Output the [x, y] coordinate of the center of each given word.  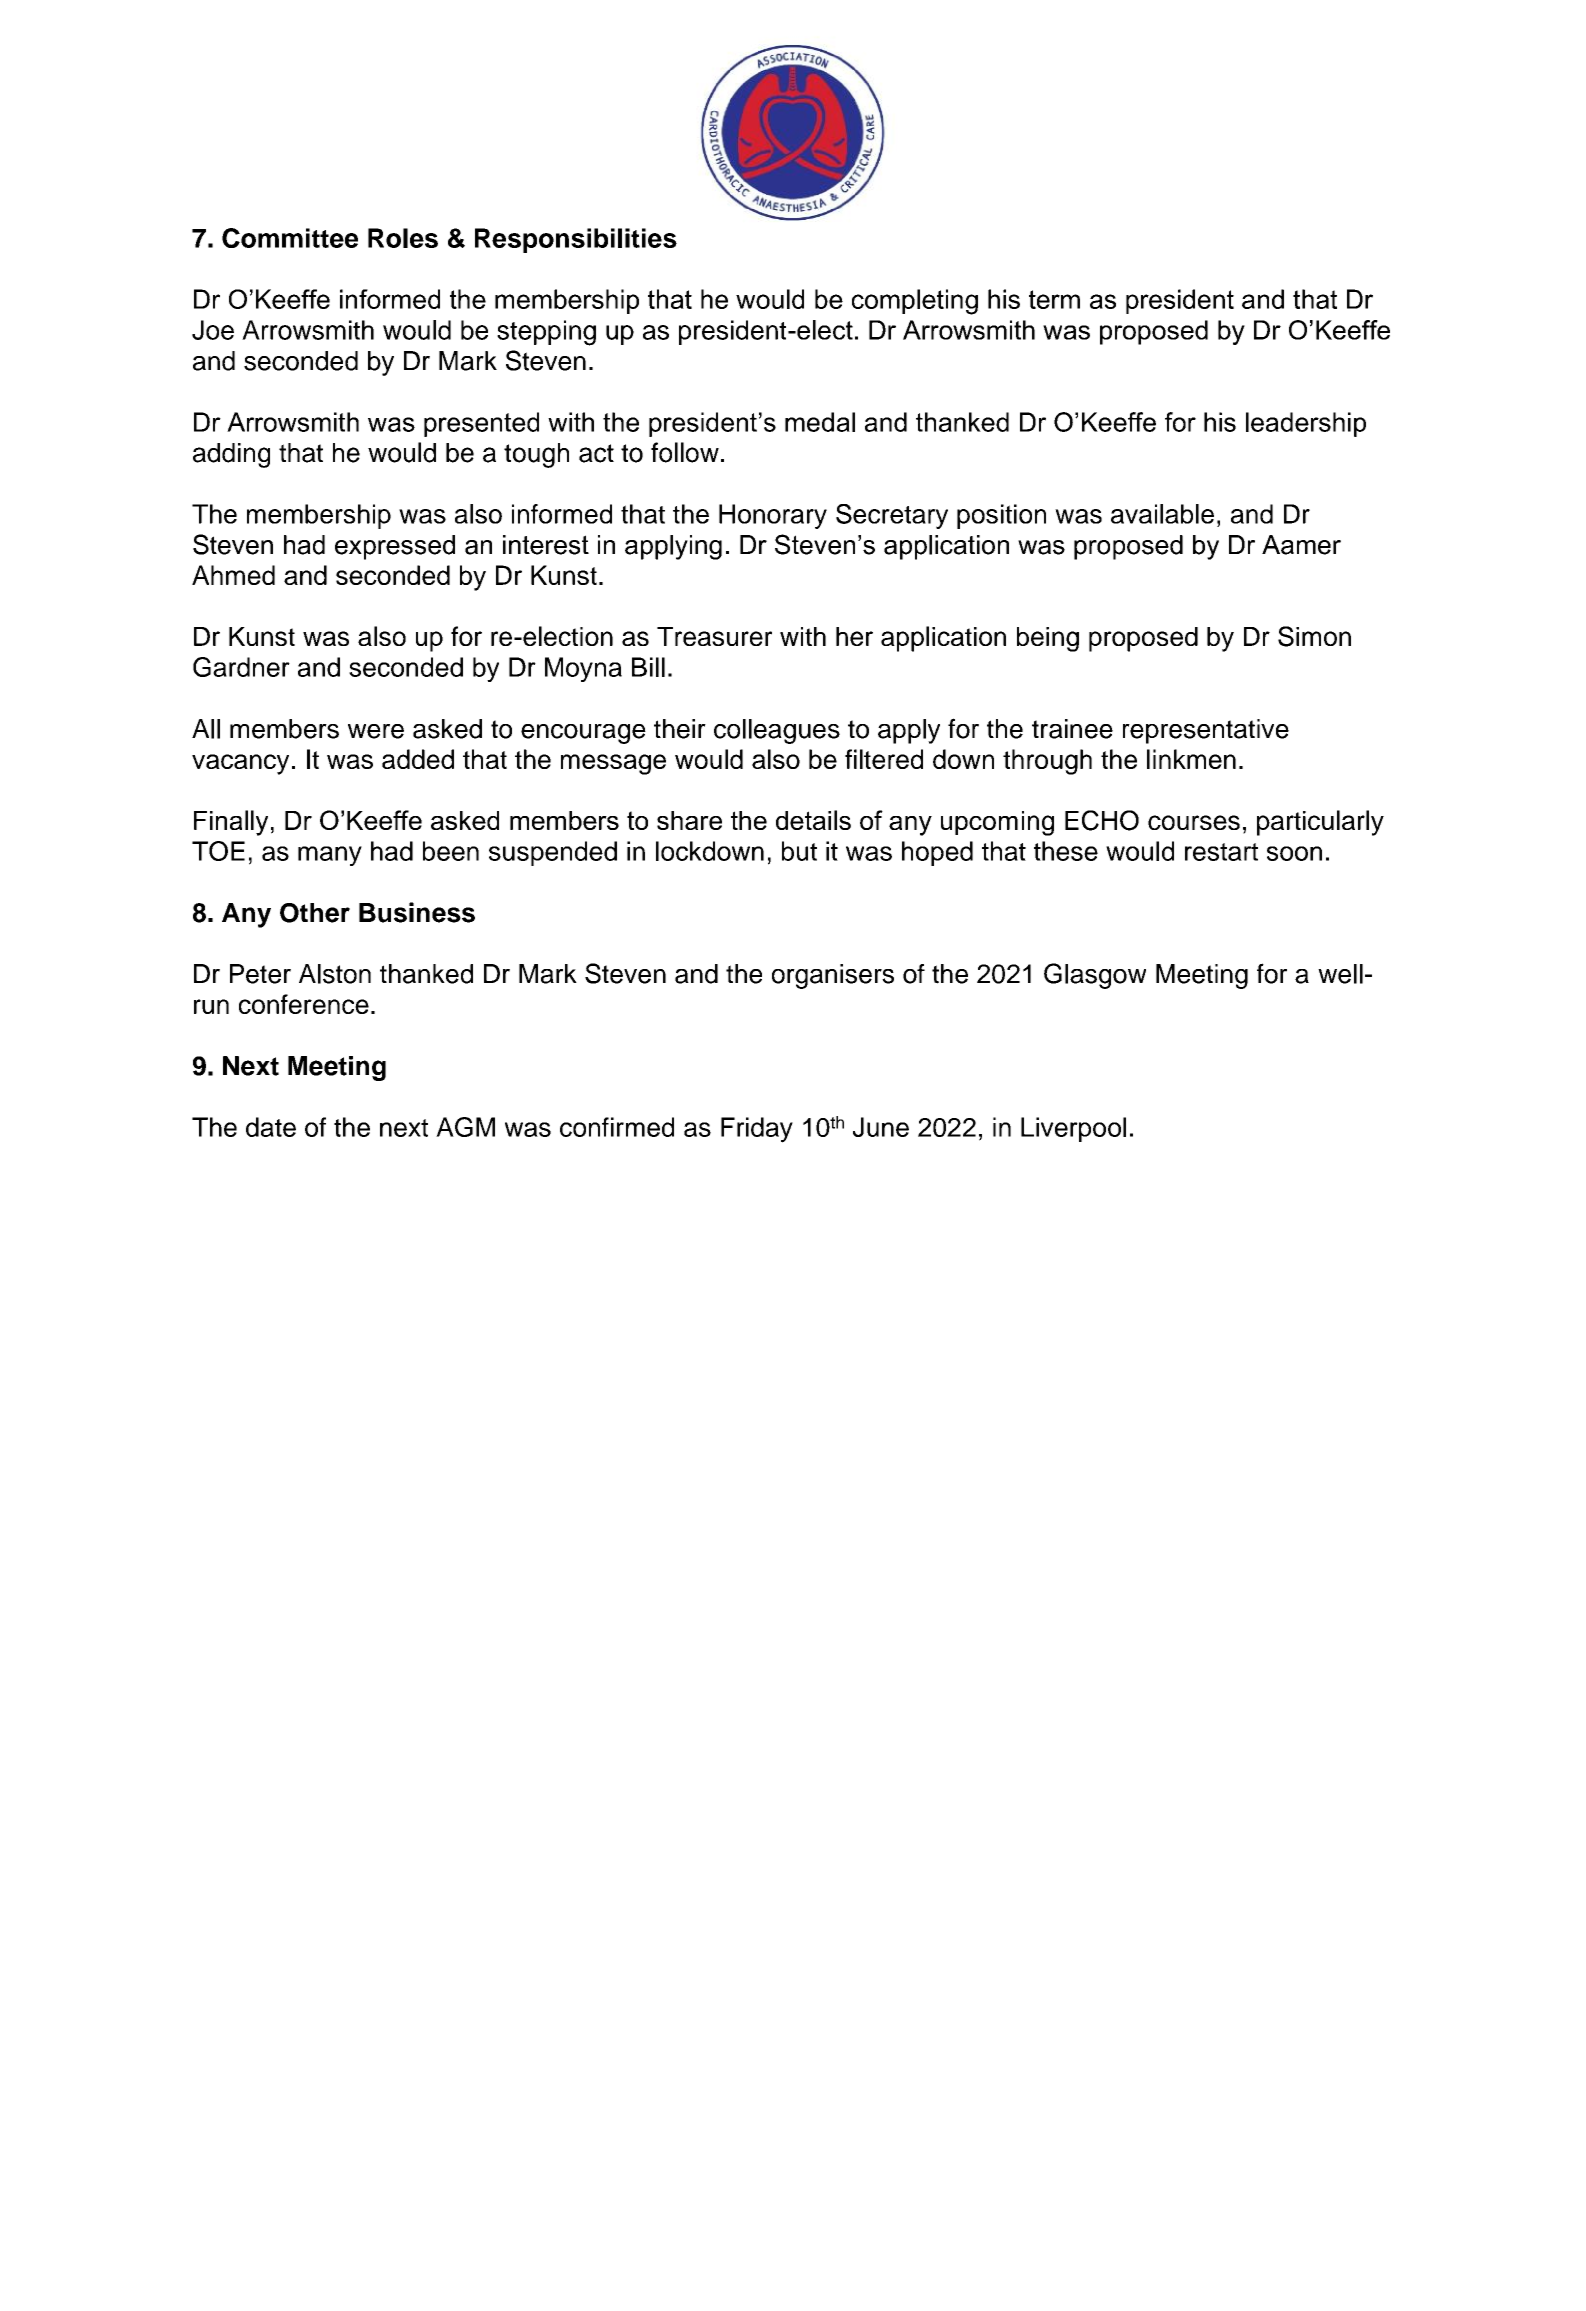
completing [915, 302]
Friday [757, 1130]
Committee [290, 238]
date [271, 1127]
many [330, 856]
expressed [395, 547]
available [1162, 514]
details [813, 820]
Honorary [773, 516]
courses [1194, 822]
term [1054, 299]
